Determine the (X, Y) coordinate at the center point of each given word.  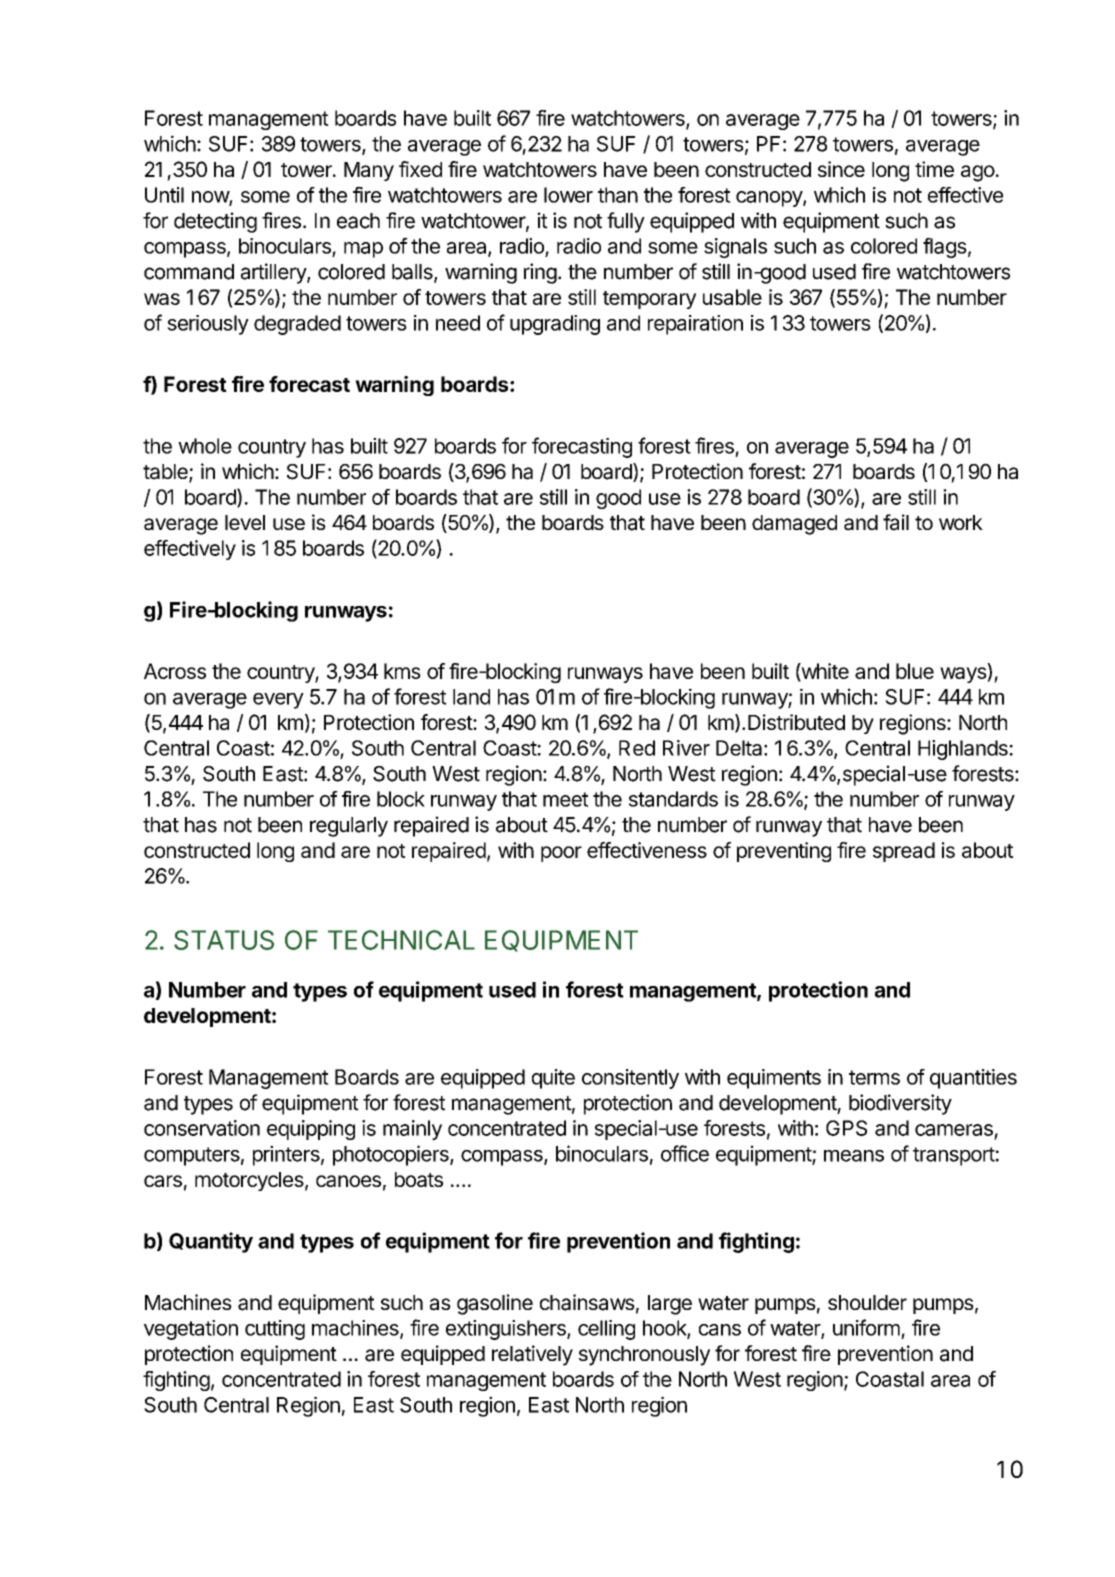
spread (904, 852)
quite (553, 1079)
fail (896, 522)
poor (561, 854)
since (841, 169)
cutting (275, 1330)
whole (205, 446)
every (278, 701)
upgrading (555, 325)
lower (568, 195)
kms (402, 671)
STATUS (224, 940)
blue (915, 671)
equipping (311, 1130)
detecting (215, 222)
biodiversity (900, 1104)
